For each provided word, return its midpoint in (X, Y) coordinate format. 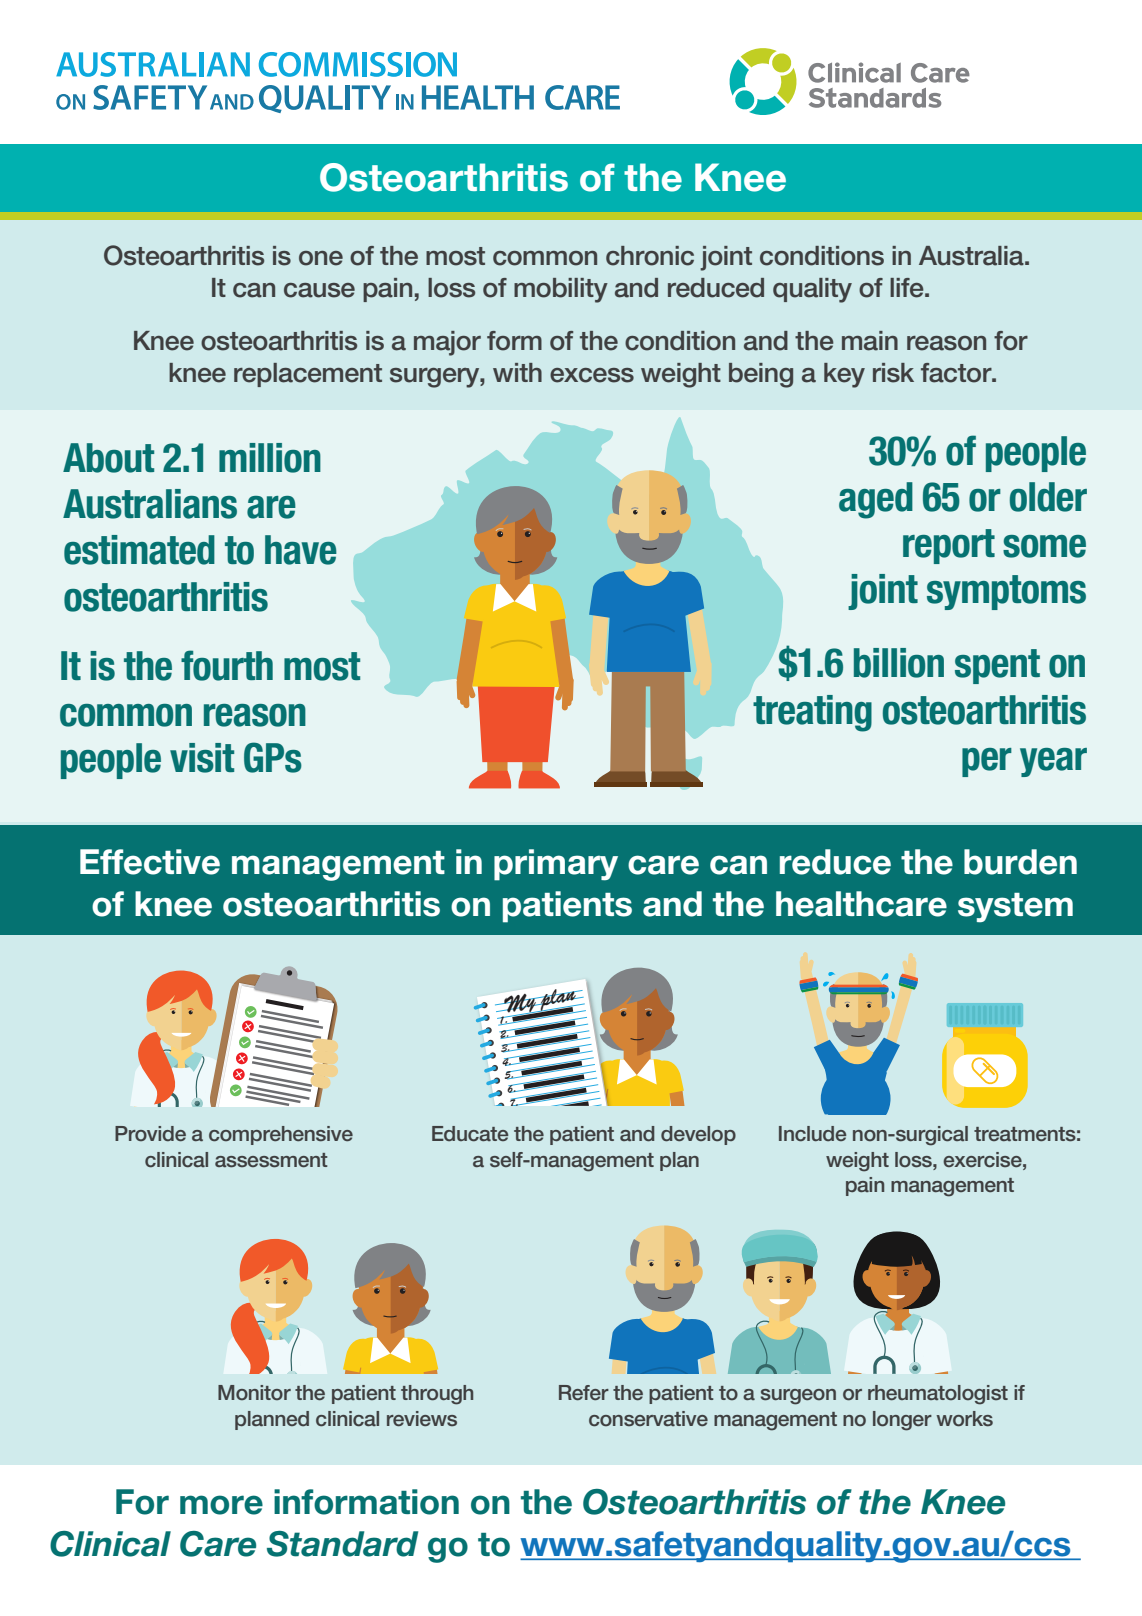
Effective (150, 862)
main (870, 341)
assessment (271, 1160)
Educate (470, 1133)
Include (812, 1133)
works (964, 1419)
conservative (648, 1419)
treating (812, 713)
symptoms (1006, 592)
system (1015, 908)
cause (319, 290)
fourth (227, 665)
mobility (561, 290)
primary (556, 865)
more (221, 1505)
